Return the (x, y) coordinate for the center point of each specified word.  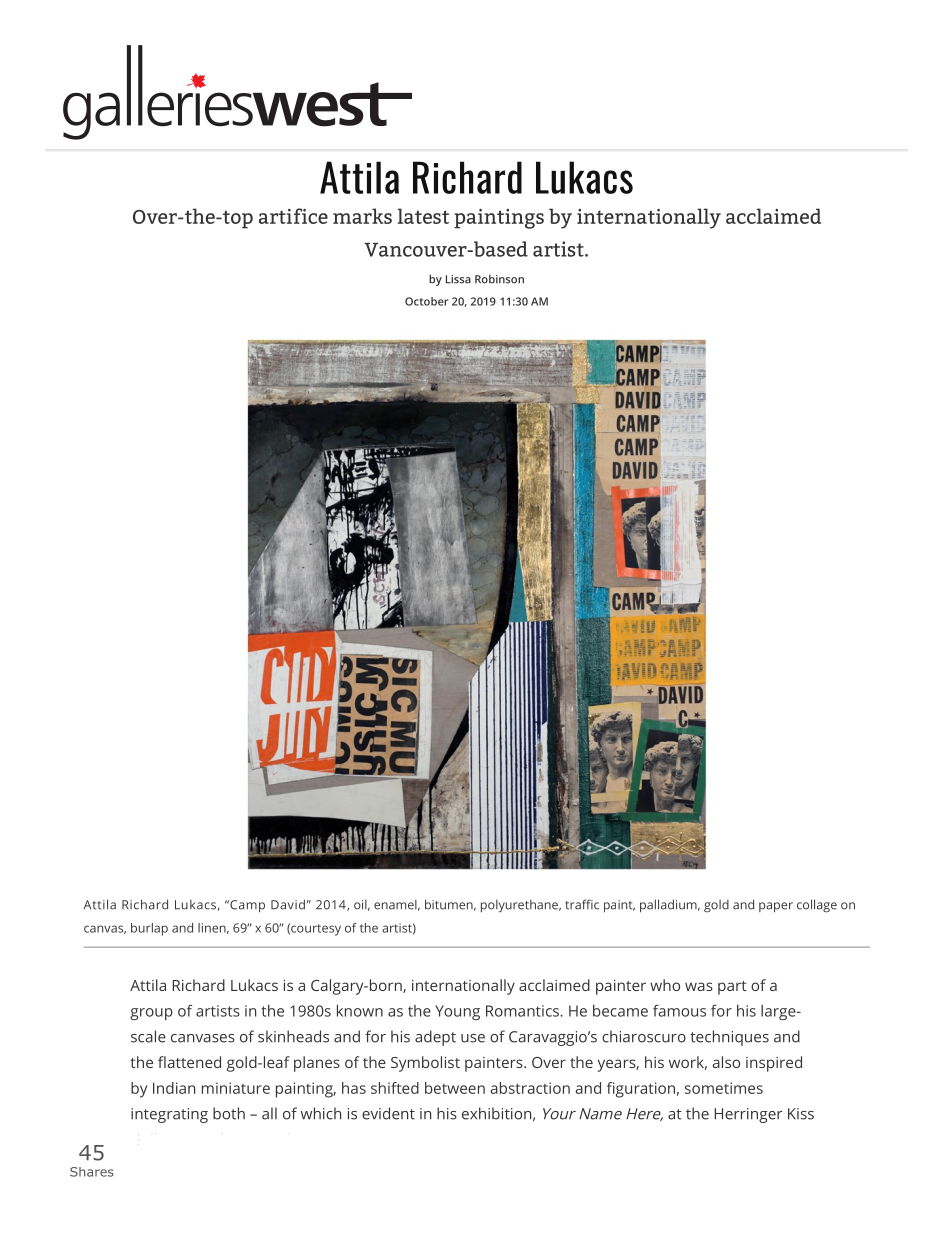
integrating (169, 1115)
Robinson (499, 279)
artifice (293, 216)
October (426, 301)
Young (457, 1012)
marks (362, 216)
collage (817, 906)
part (732, 988)
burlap (149, 929)
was (699, 986)
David (288, 904)
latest (423, 216)
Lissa (458, 279)
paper (776, 907)
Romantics (523, 1011)
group (151, 1014)
